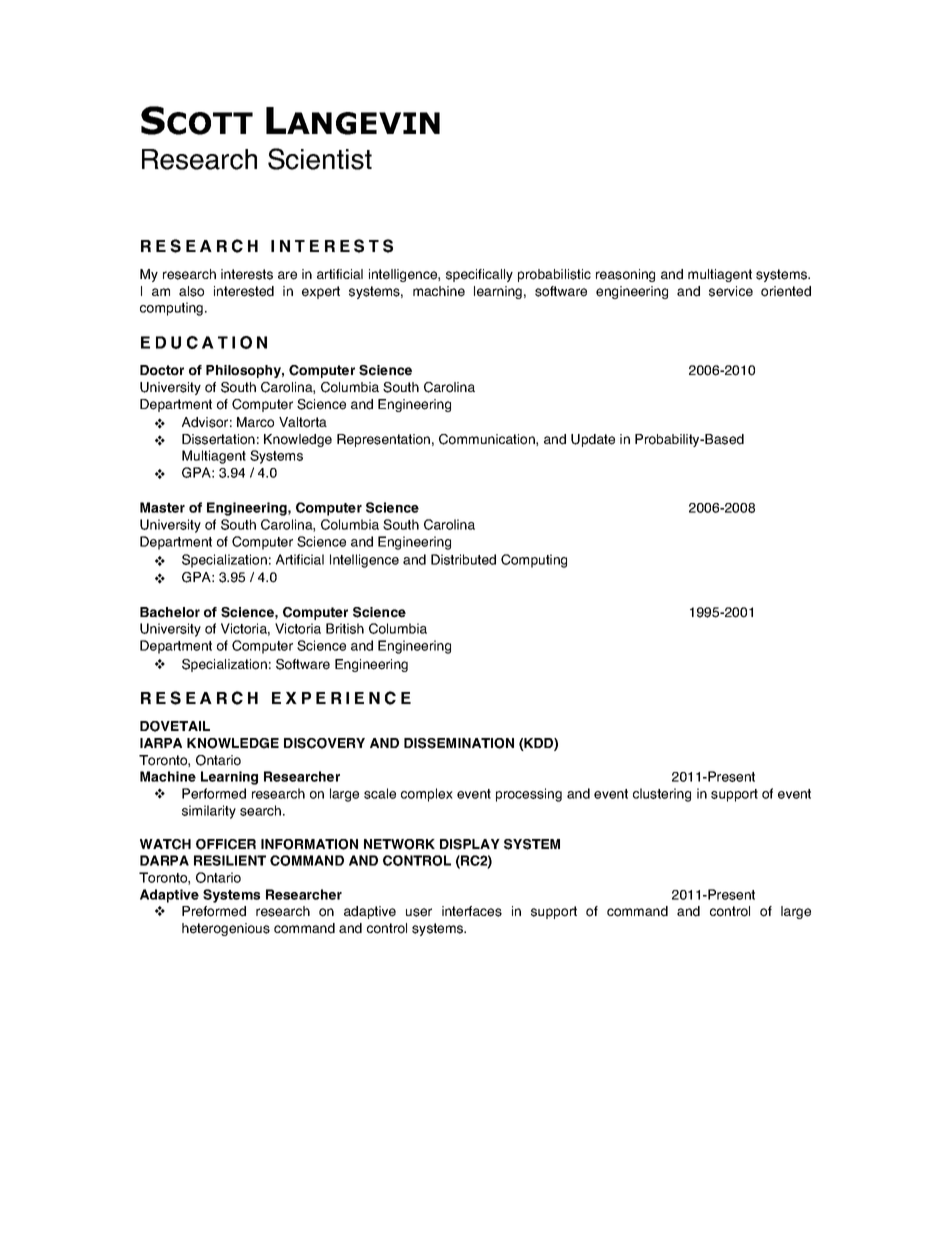 Image resolution: width=952 pixels, height=1233 pixels. Describe the element at coordinates (162, 507) in the screenshot. I see `Master` at that location.
